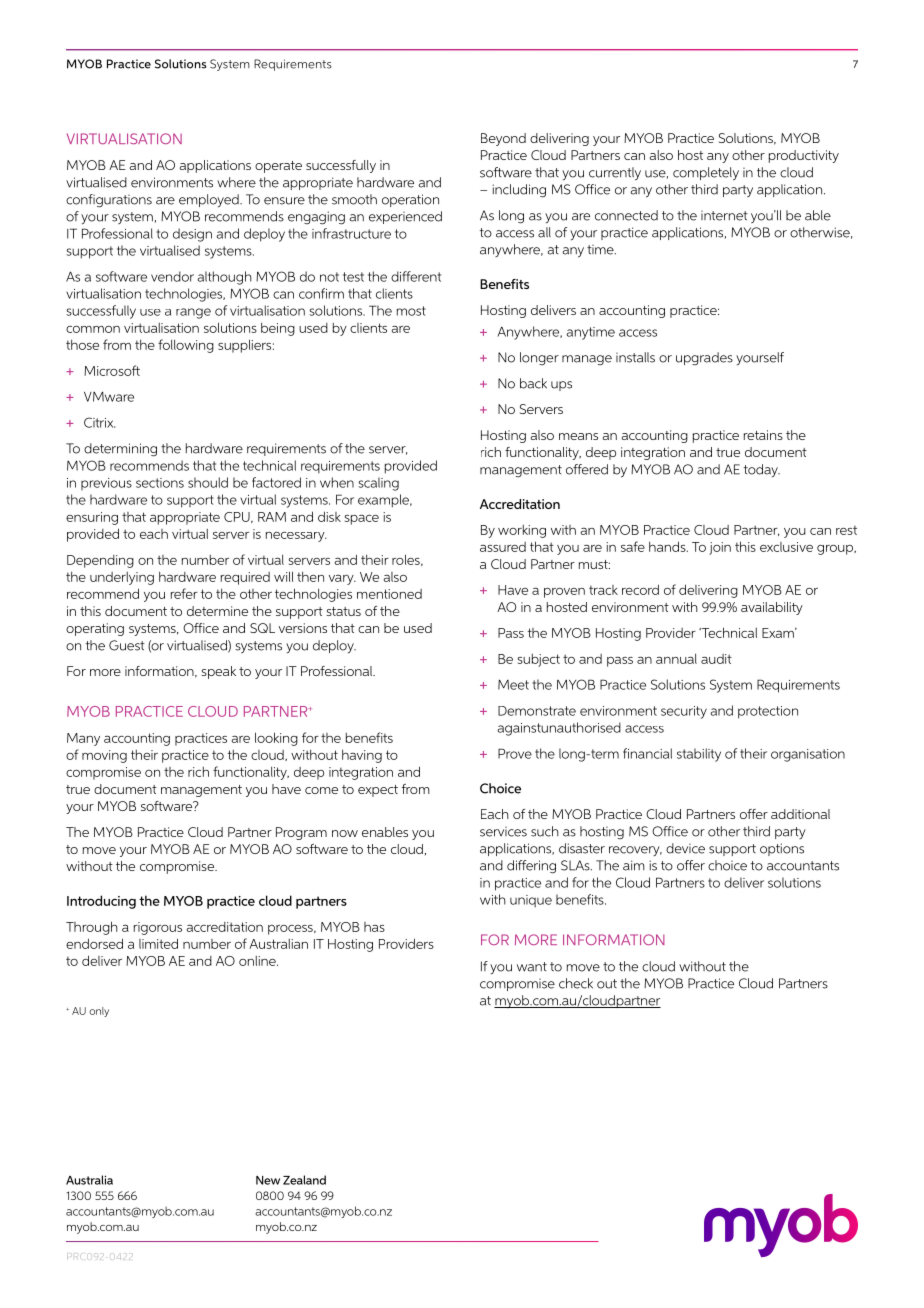 This document has height=1308, width=924. Describe the element at coordinates (503, 832) in the document. I see `services` at that location.
